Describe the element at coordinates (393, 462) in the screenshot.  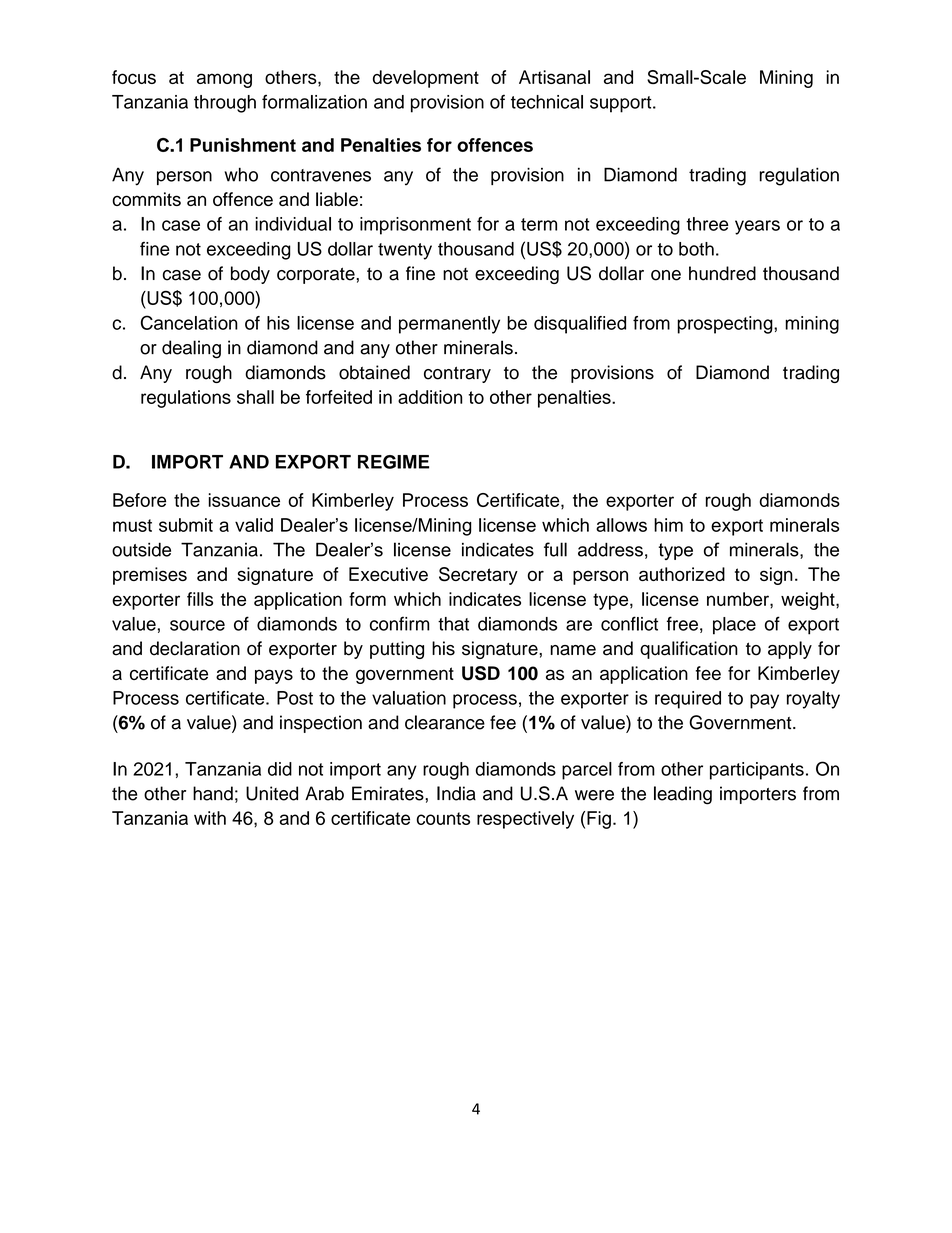
I see `REGIME` at that location.
